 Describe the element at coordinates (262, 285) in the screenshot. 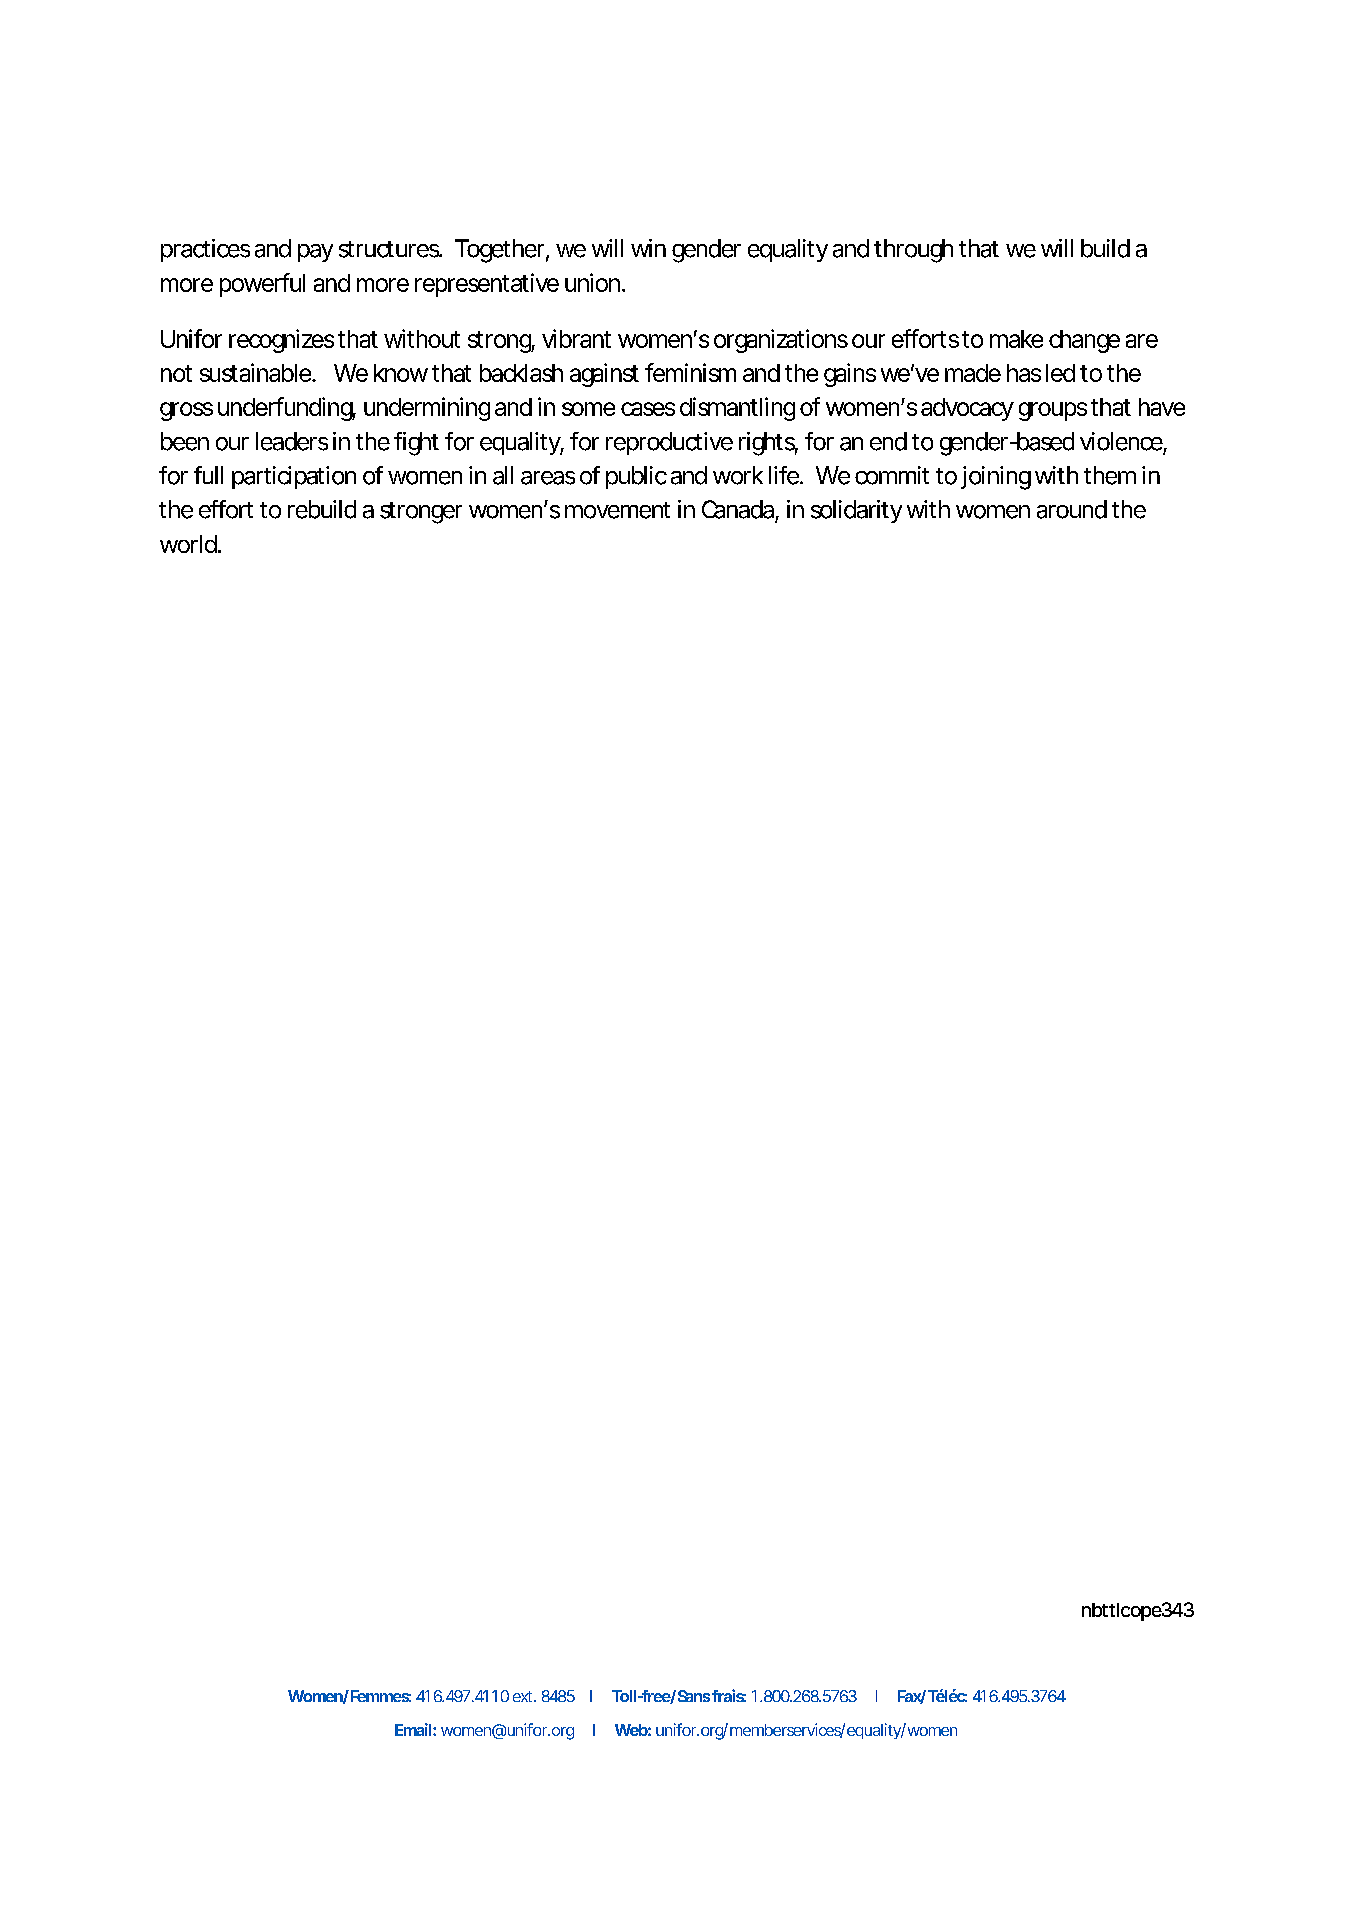

I see `powerful` at that location.
